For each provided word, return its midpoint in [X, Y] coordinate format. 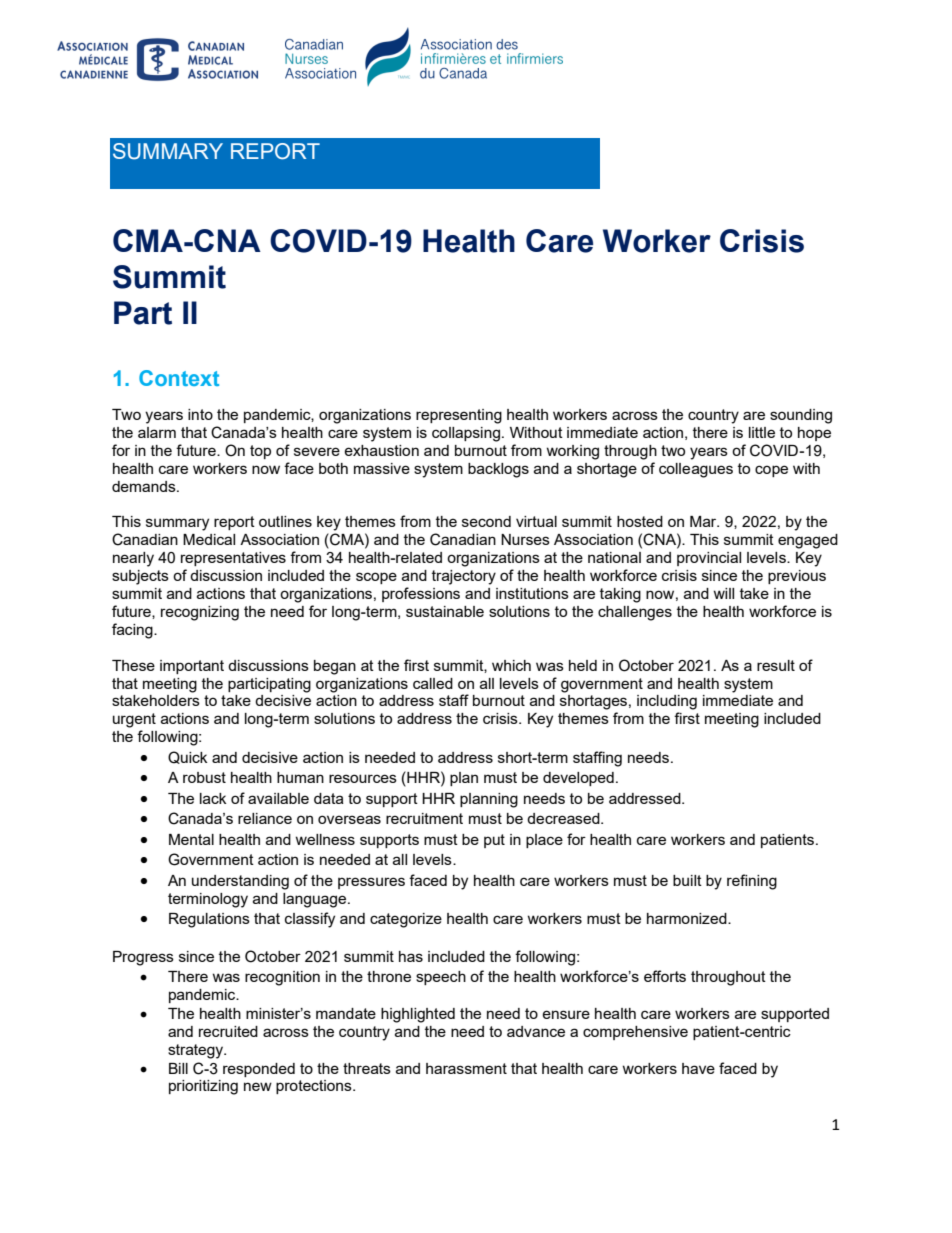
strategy [197, 1051]
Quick [187, 757]
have [698, 1068]
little [762, 432]
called [433, 683]
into [200, 414]
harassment [466, 1068]
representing [459, 416]
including [667, 702]
